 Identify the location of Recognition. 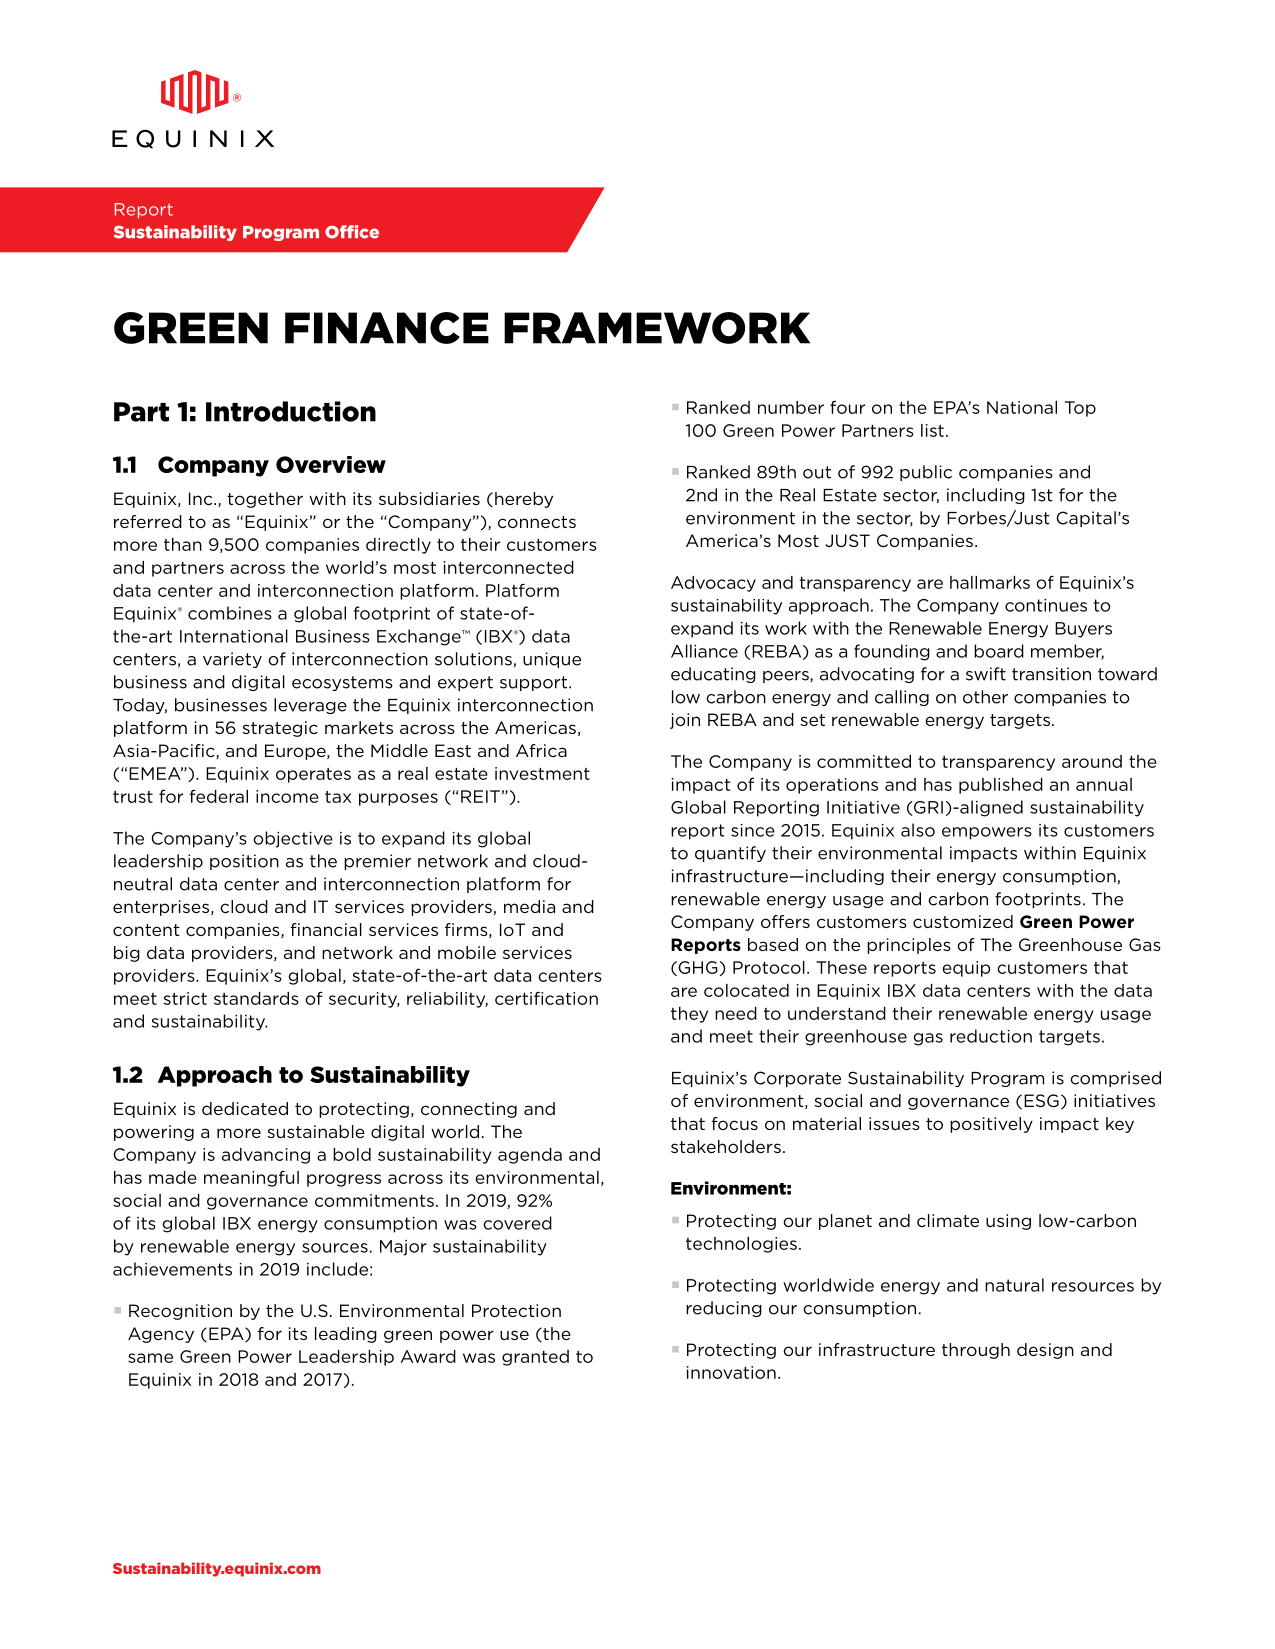
(180, 1312).
